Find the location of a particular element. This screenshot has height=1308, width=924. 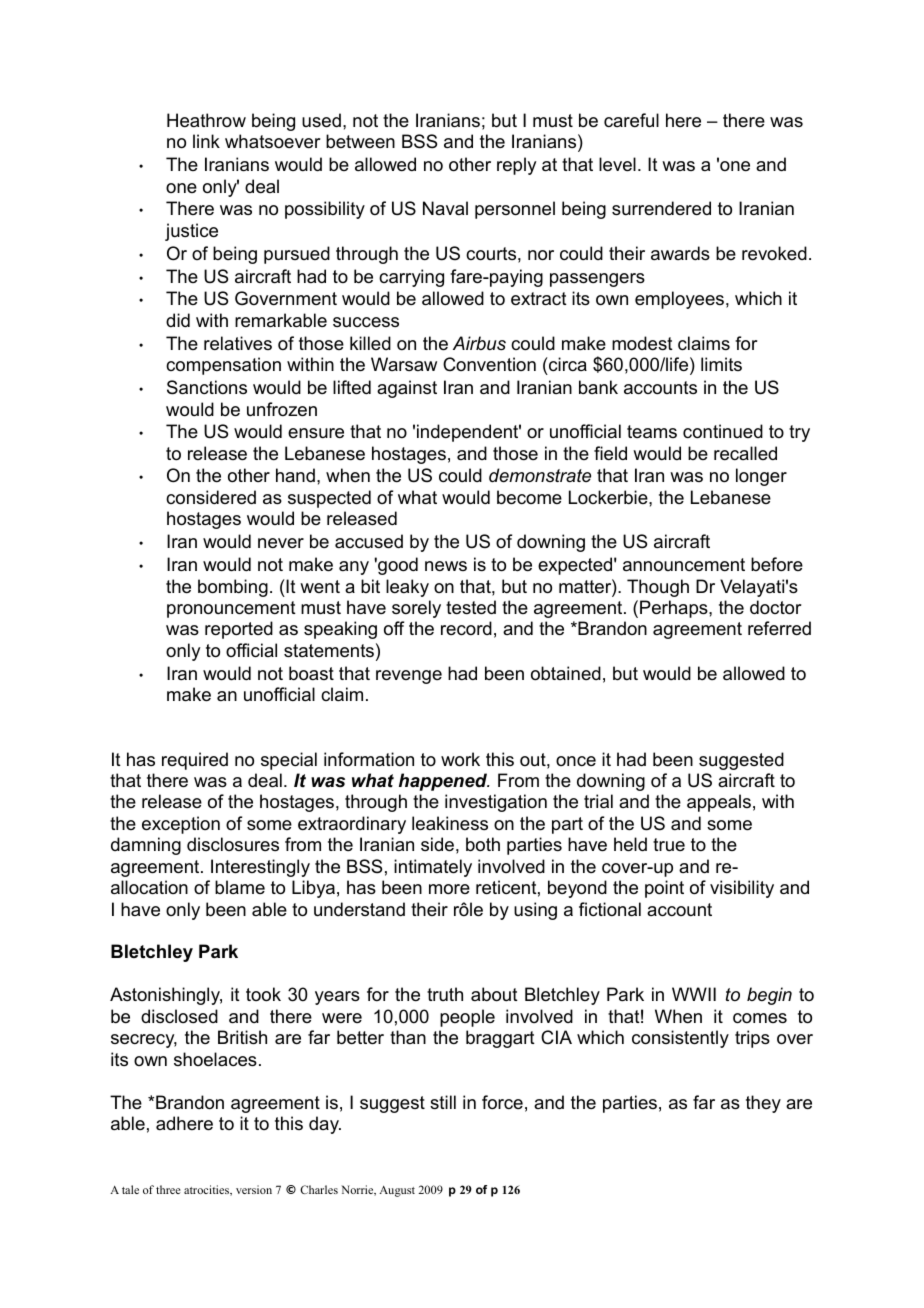

reply is located at coordinates (516, 166).
